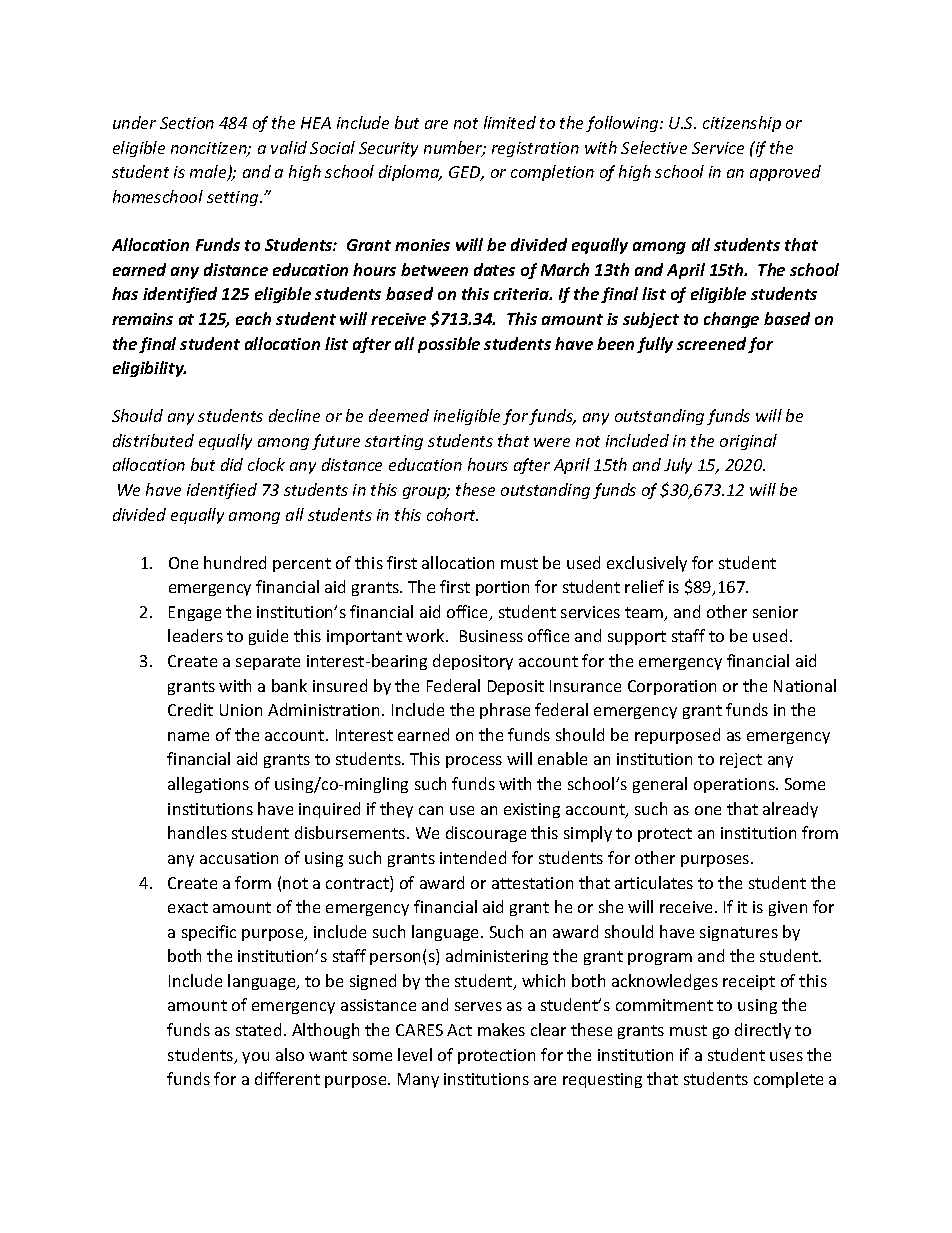 The image size is (952, 1233). What do you see at coordinates (188, 736) in the document?
I see `name` at bounding box center [188, 736].
